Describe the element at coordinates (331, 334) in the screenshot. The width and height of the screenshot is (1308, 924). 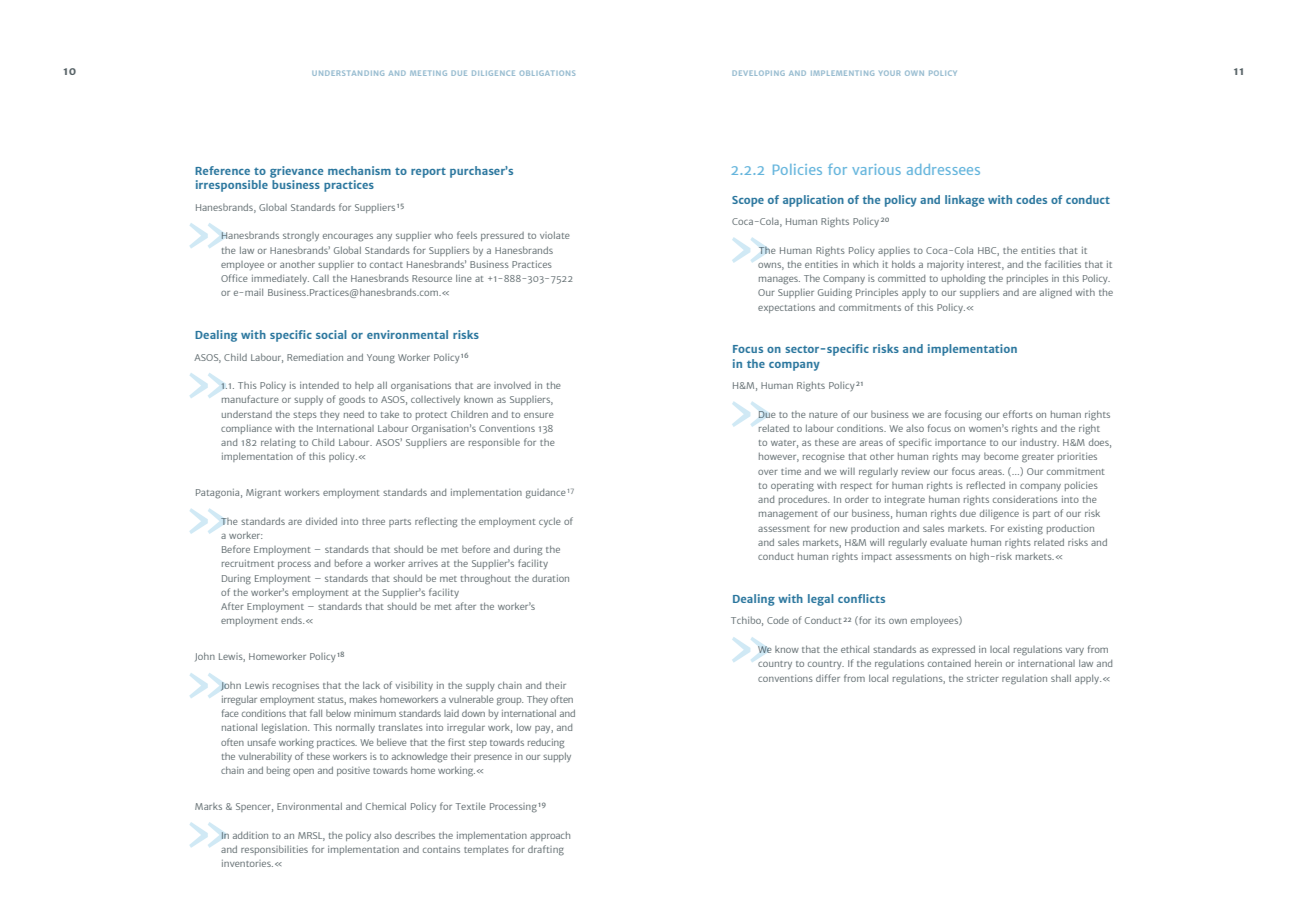
I see `social` at that location.
